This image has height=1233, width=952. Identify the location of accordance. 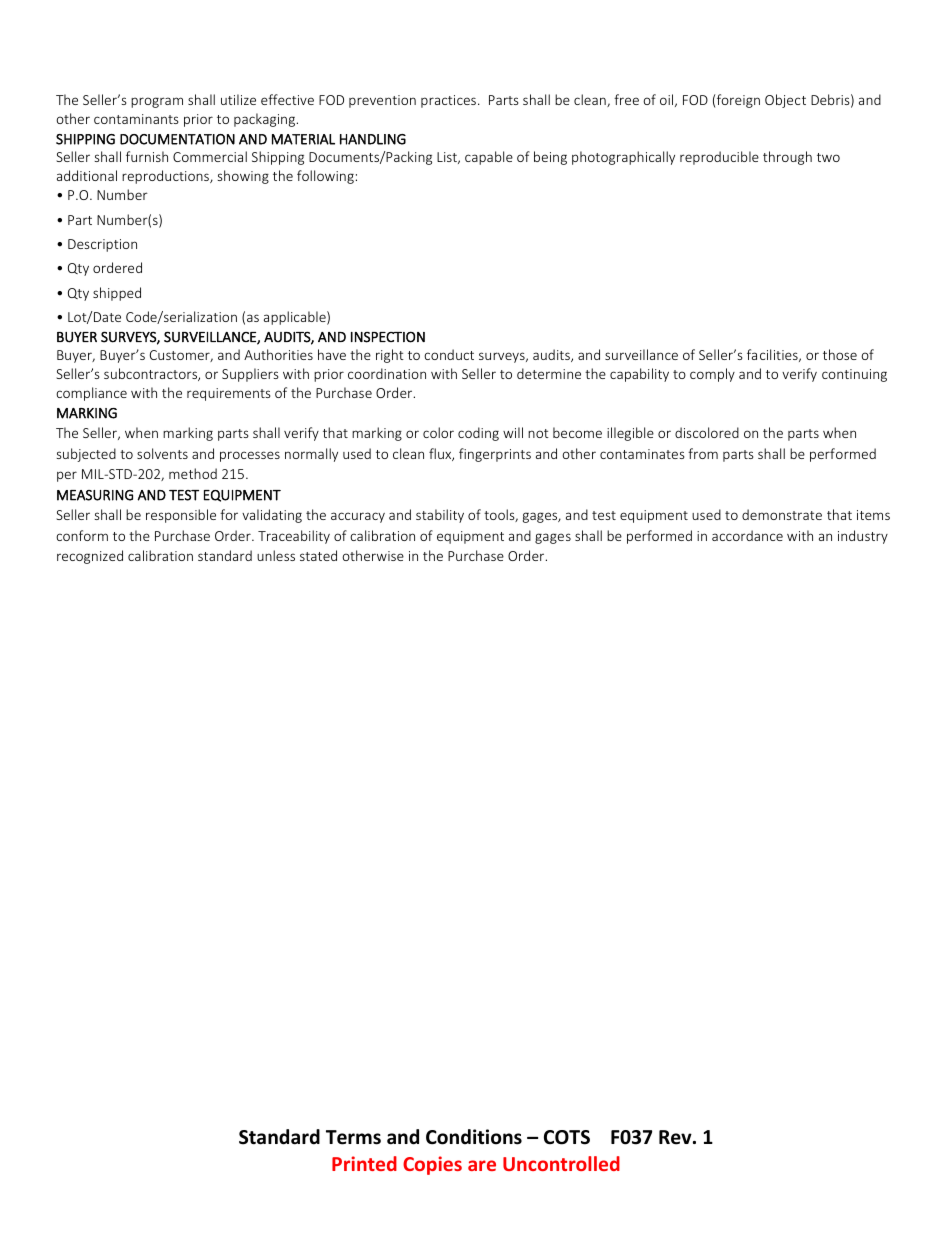
(747, 535).
